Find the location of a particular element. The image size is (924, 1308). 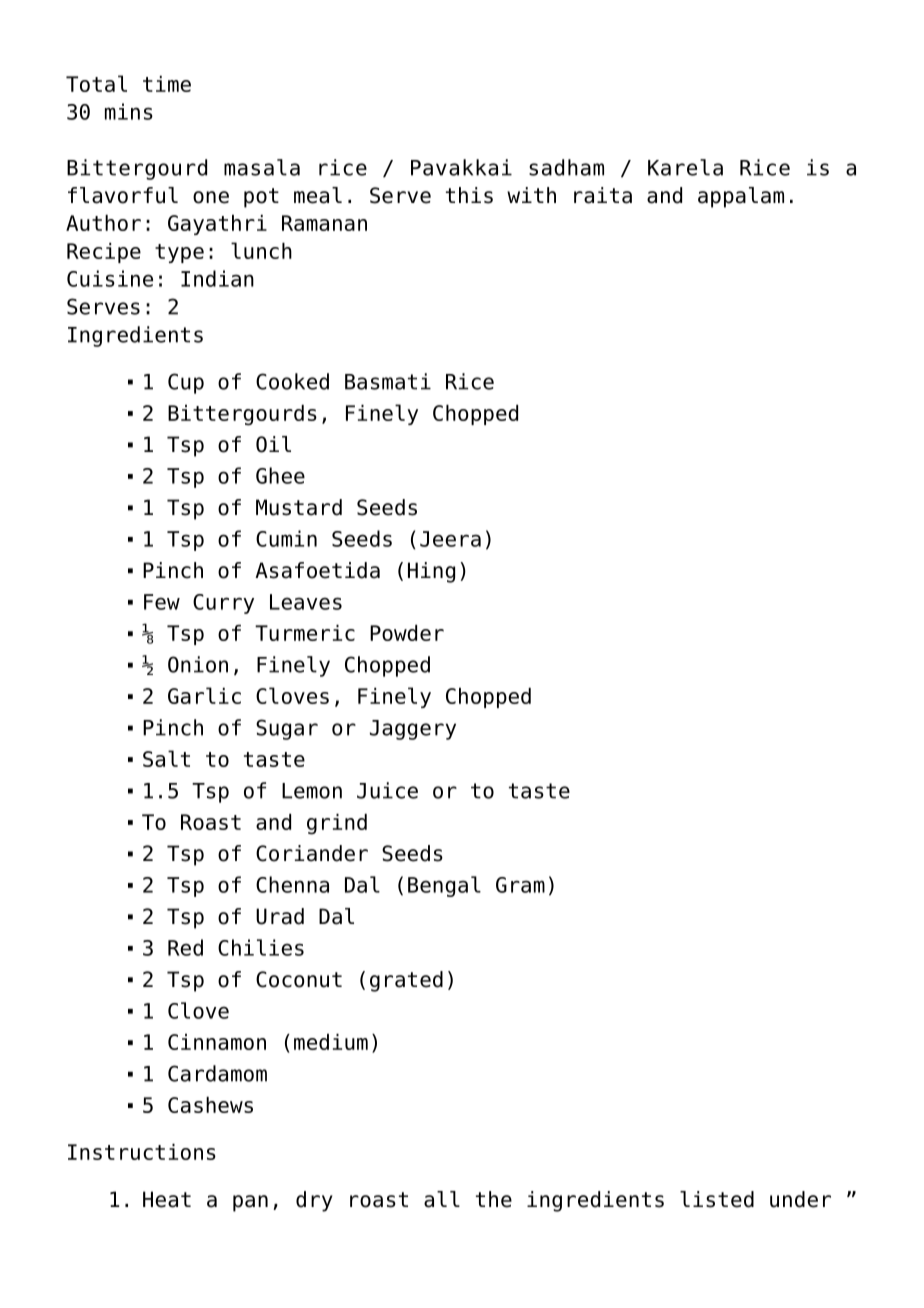

this is located at coordinates (469, 195).
